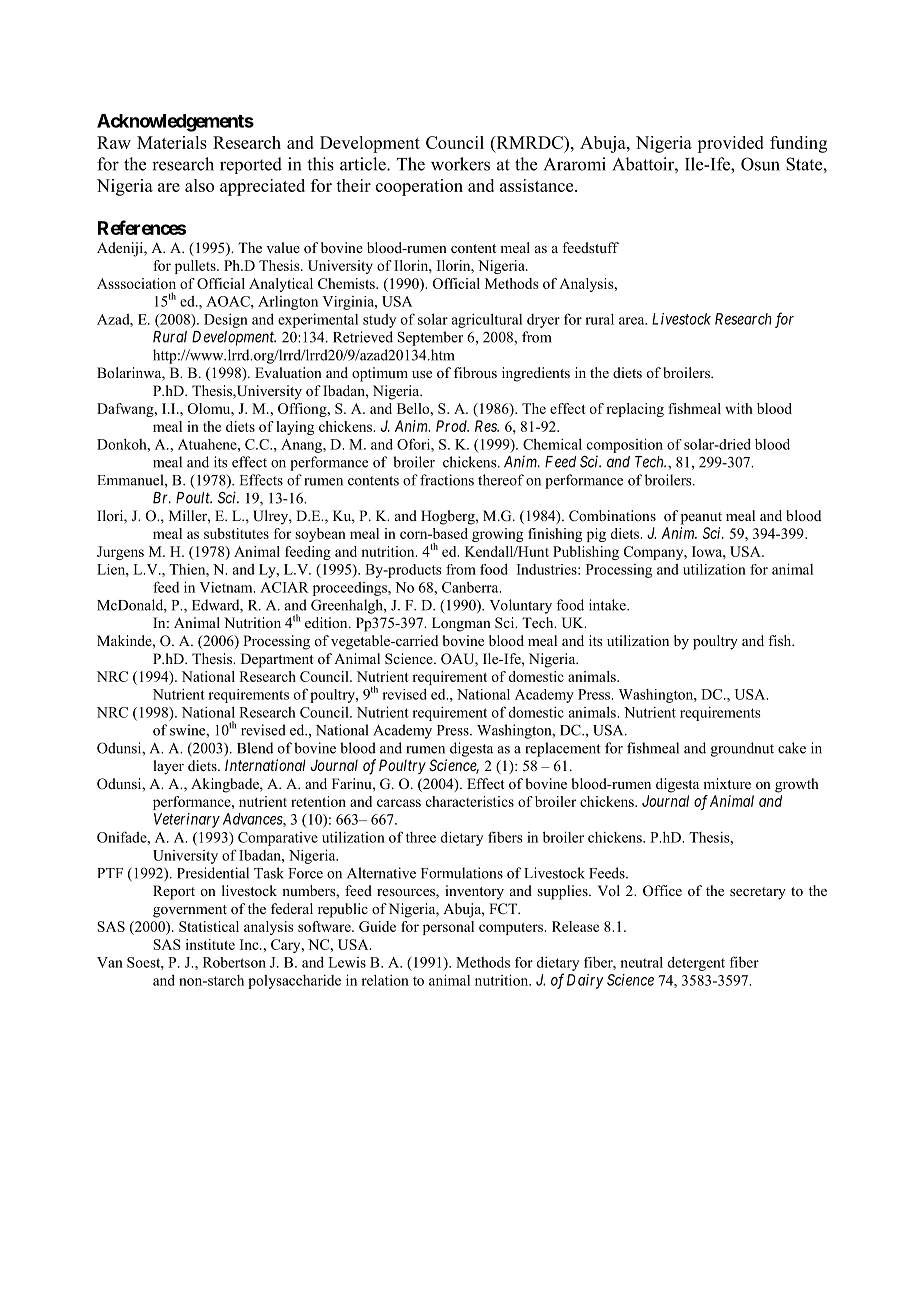  I want to click on Canberra, so click(471, 587).
